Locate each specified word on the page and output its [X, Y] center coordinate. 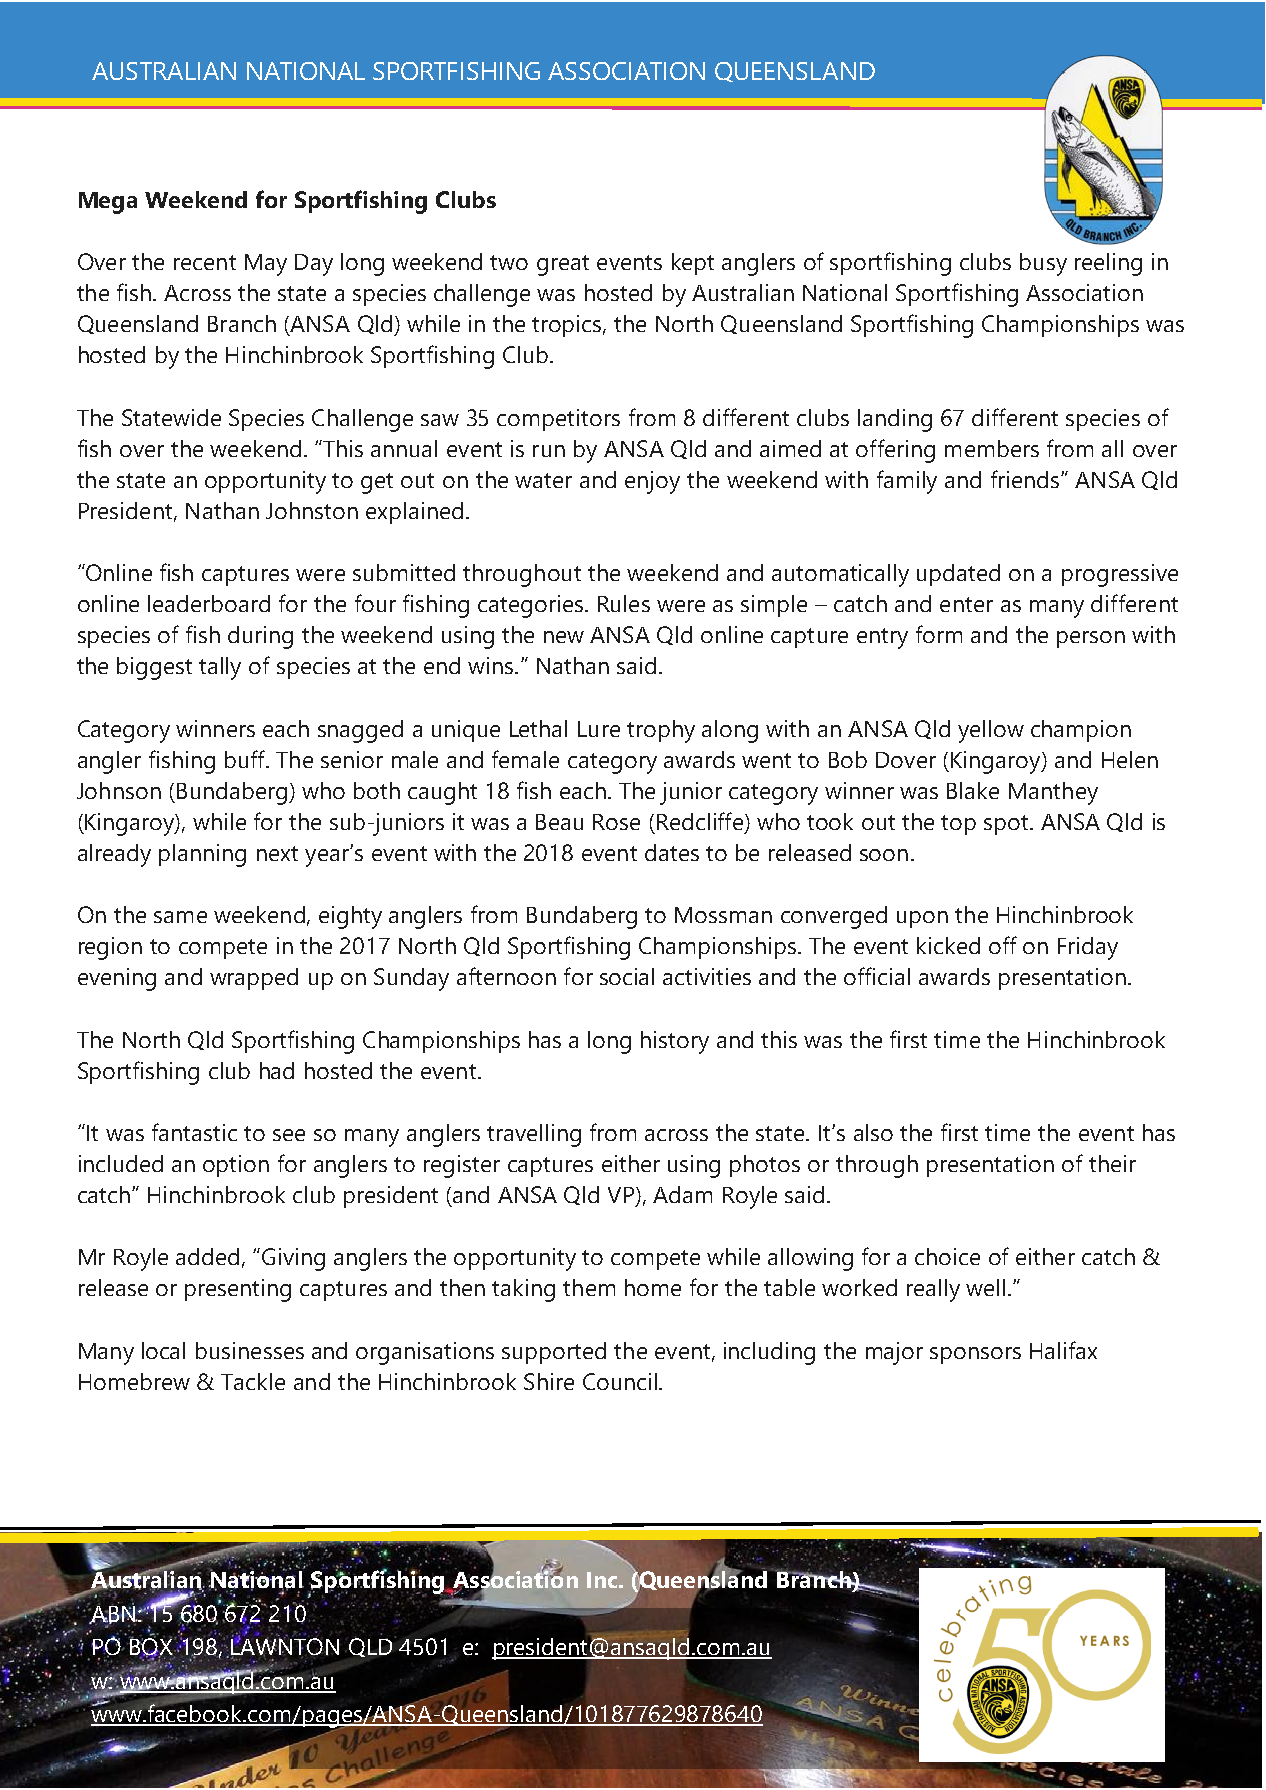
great [563, 265]
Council [620, 1381]
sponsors [975, 1355]
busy [1043, 264]
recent [205, 262]
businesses [250, 1350]
